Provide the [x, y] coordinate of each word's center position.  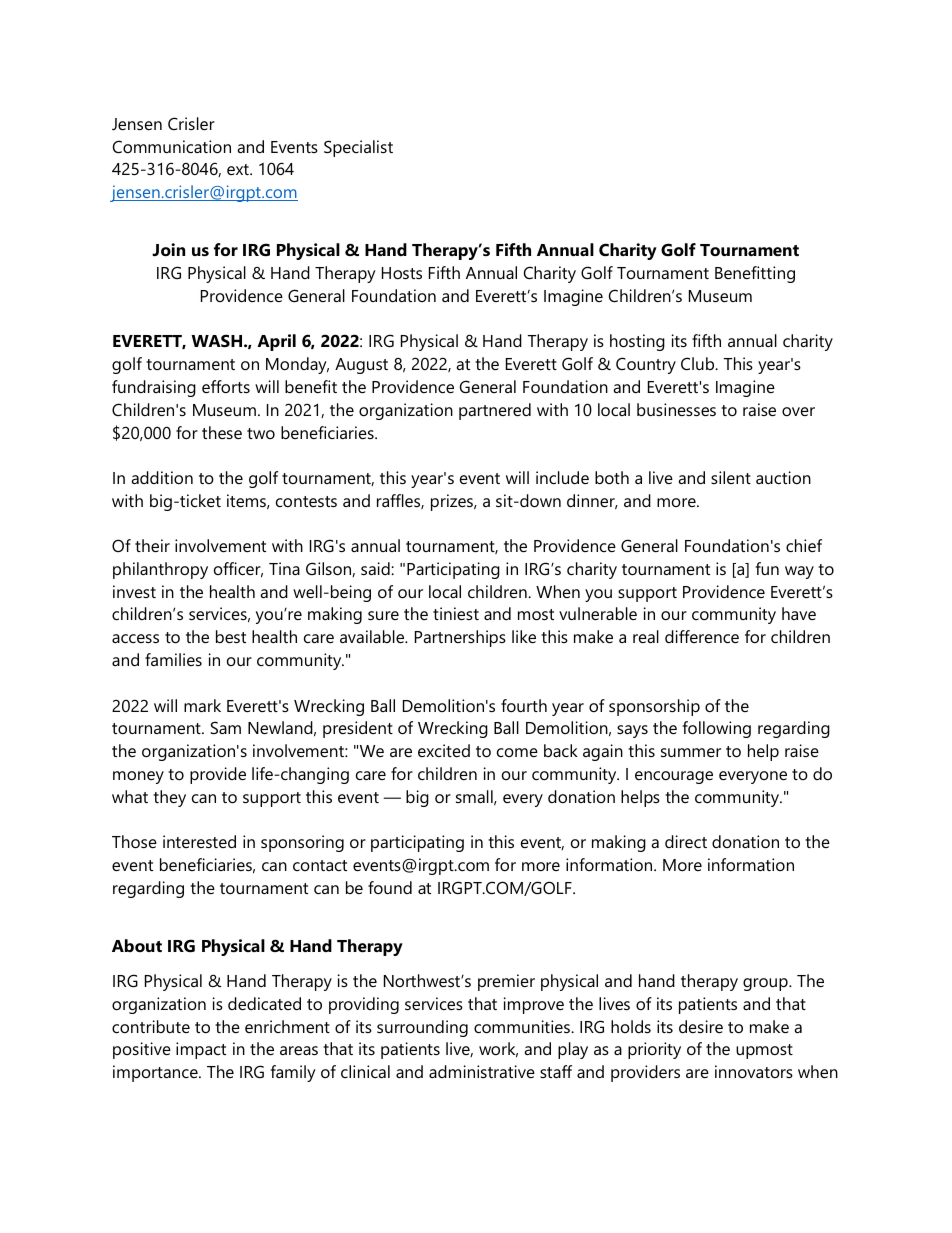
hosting [637, 342]
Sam [225, 727]
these [222, 432]
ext [239, 169]
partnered [495, 411]
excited [444, 750]
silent [731, 477]
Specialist [358, 148]
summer [691, 752]
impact [201, 1050]
